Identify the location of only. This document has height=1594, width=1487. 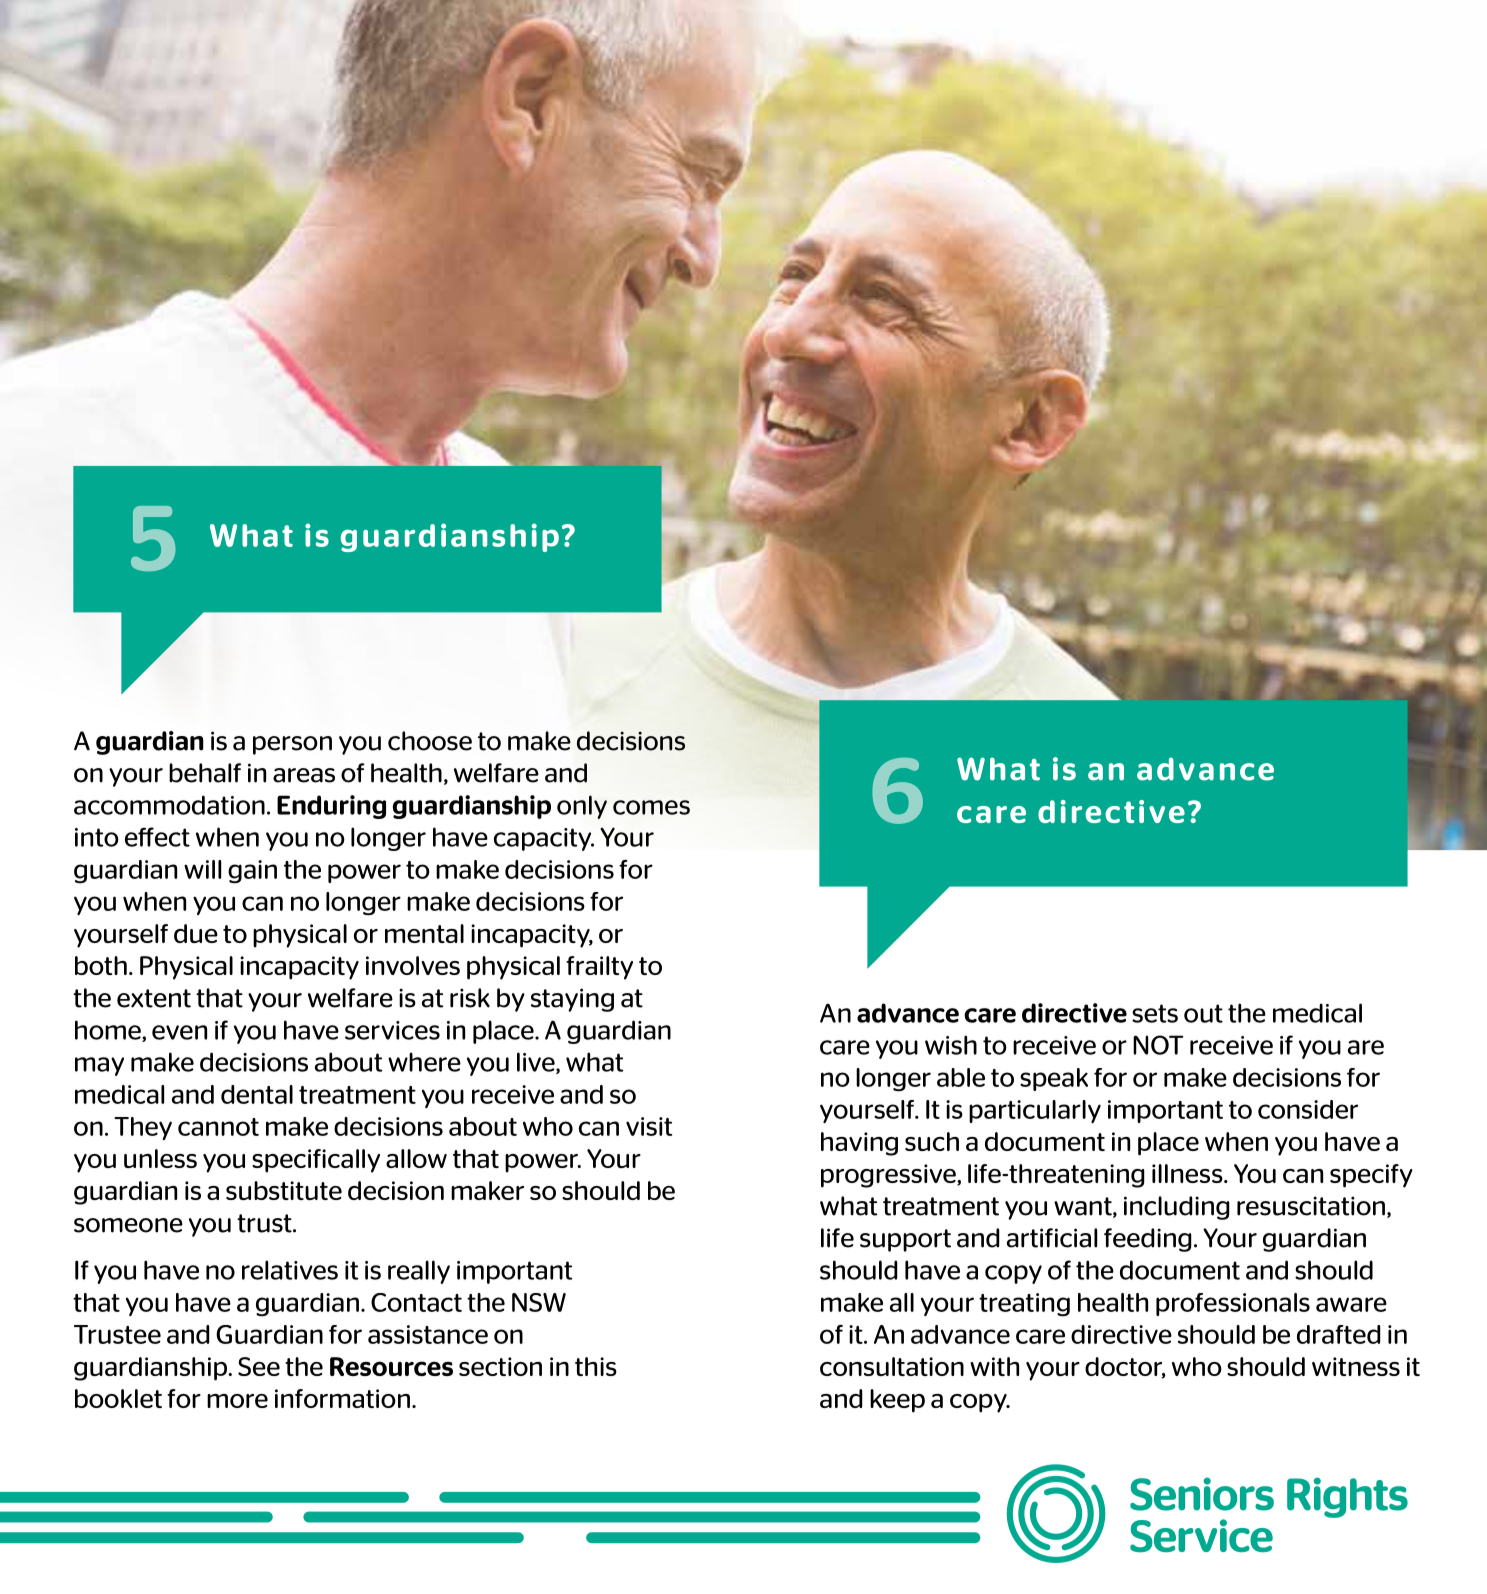
(582, 807).
